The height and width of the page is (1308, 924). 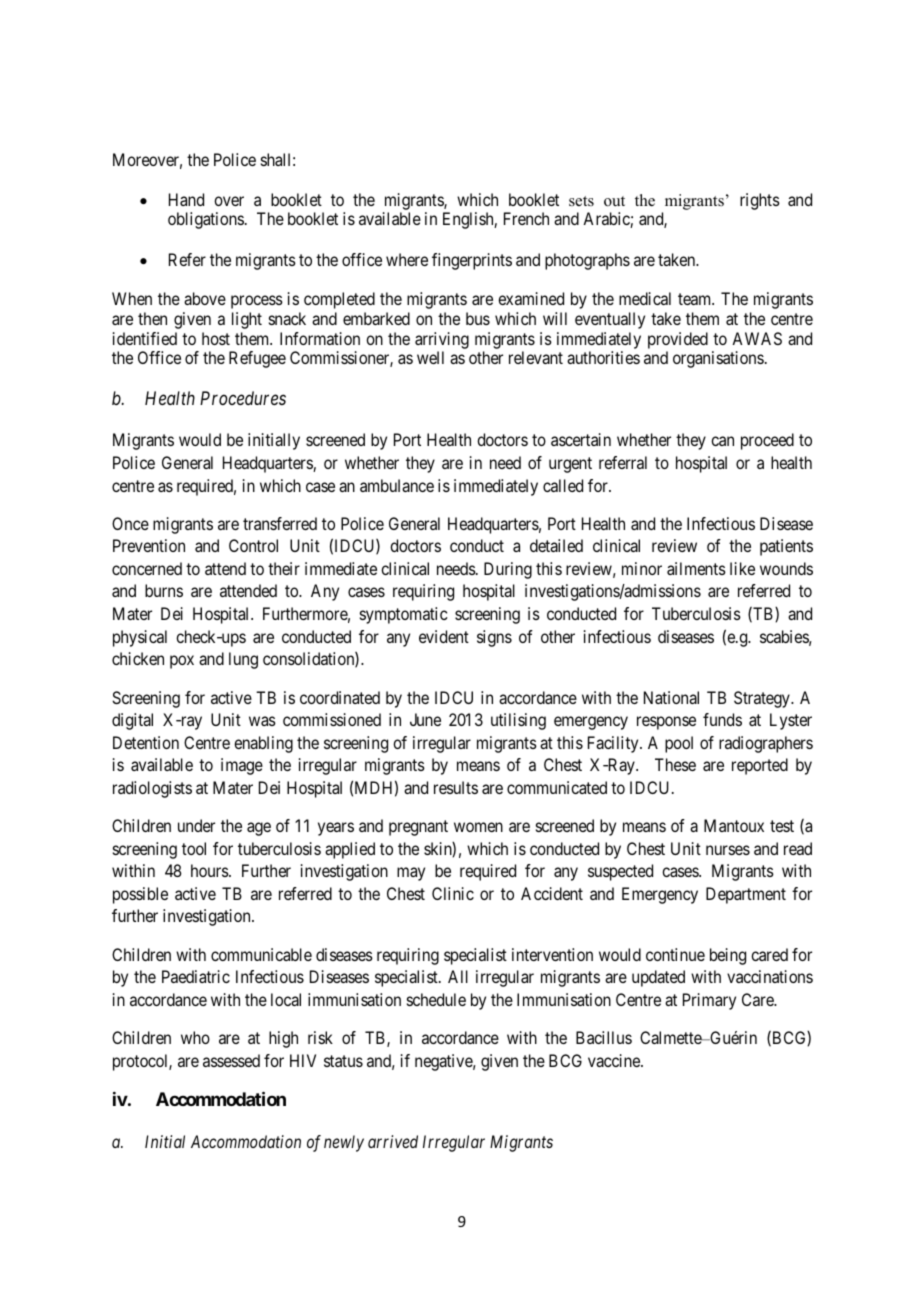 What do you see at coordinates (728, 850) in the page?
I see `nurses` at bounding box center [728, 850].
